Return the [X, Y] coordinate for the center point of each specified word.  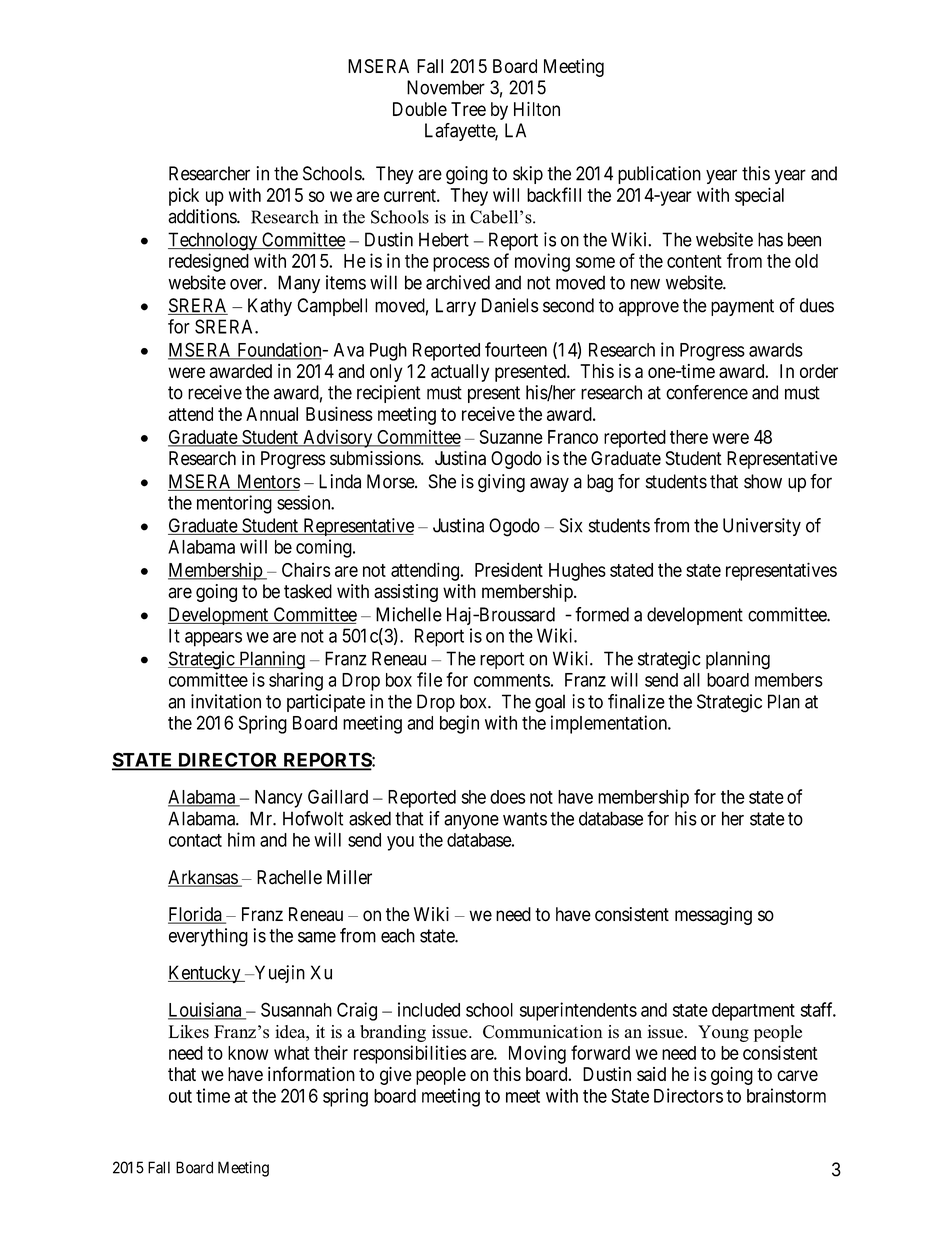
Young [723, 1033]
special [759, 197]
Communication [543, 1032]
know [248, 1053]
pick [184, 196]
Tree [468, 109]
